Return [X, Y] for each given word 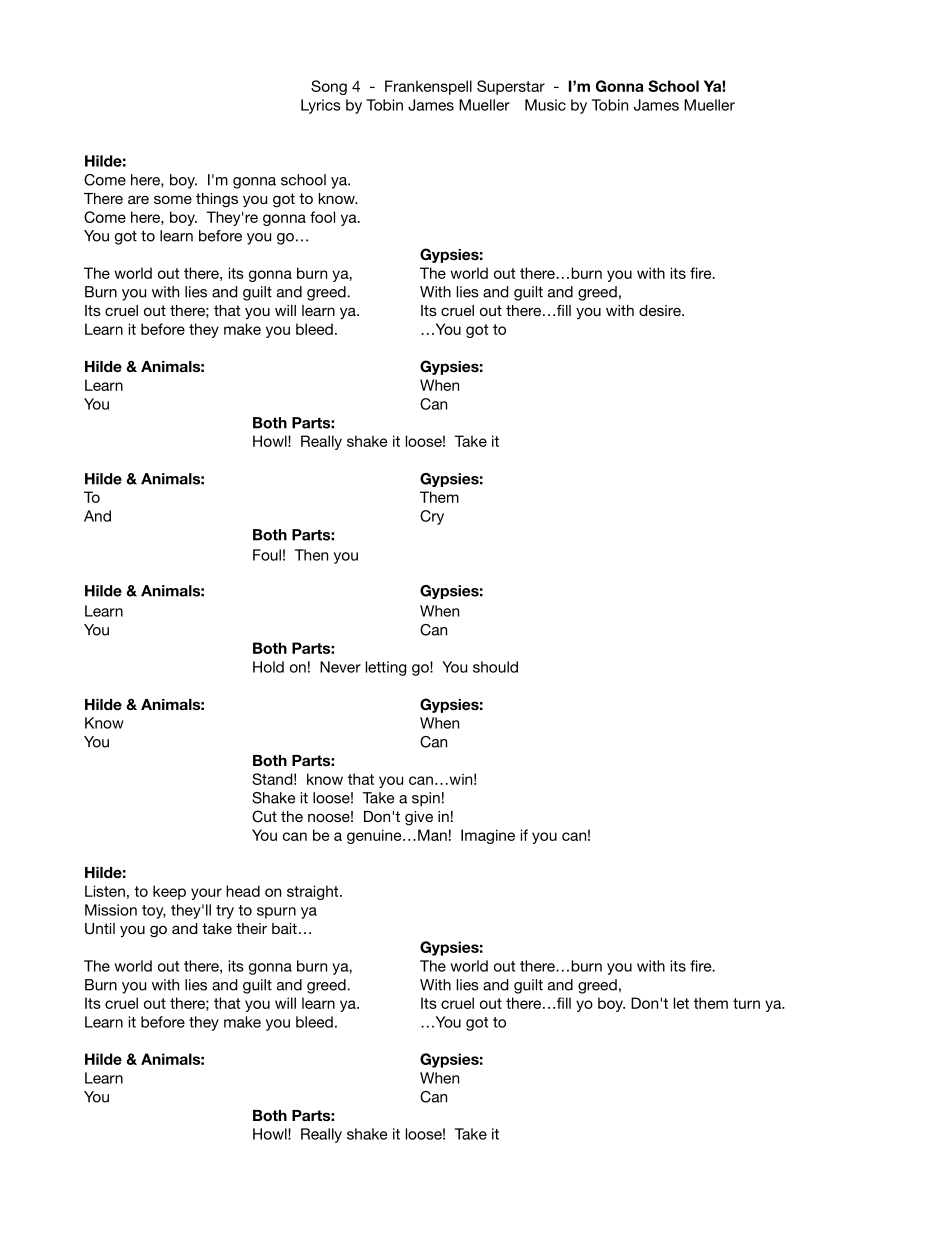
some [173, 199]
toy [154, 912]
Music [545, 105]
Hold [268, 667]
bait [284, 928]
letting [386, 668]
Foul [267, 555]
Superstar [511, 87]
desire [661, 310]
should [495, 667]
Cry [432, 517]
